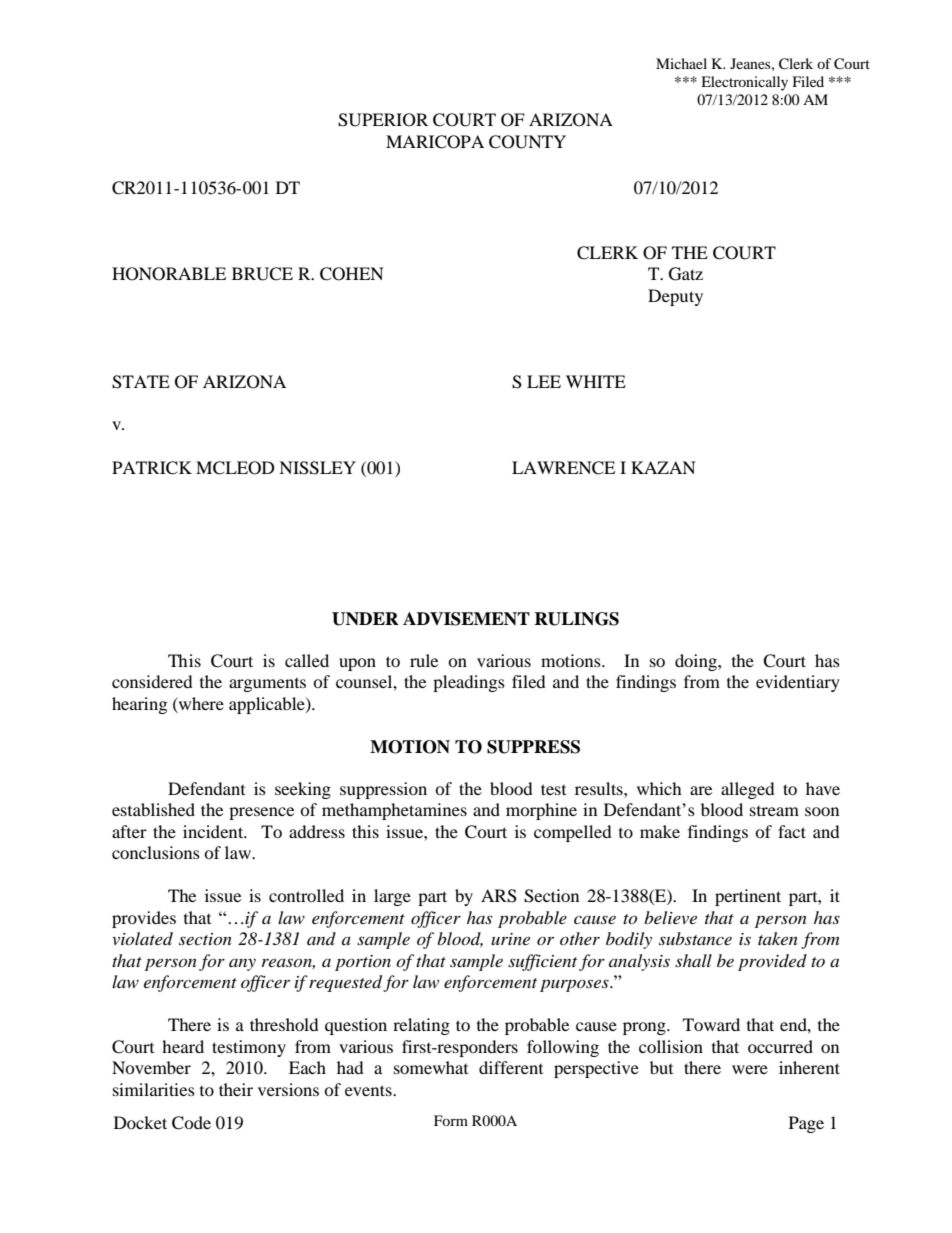 The width and height of the screenshot is (952, 1233). Describe the element at coordinates (235, 468) in the screenshot. I see `MCLEOD` at that location.
